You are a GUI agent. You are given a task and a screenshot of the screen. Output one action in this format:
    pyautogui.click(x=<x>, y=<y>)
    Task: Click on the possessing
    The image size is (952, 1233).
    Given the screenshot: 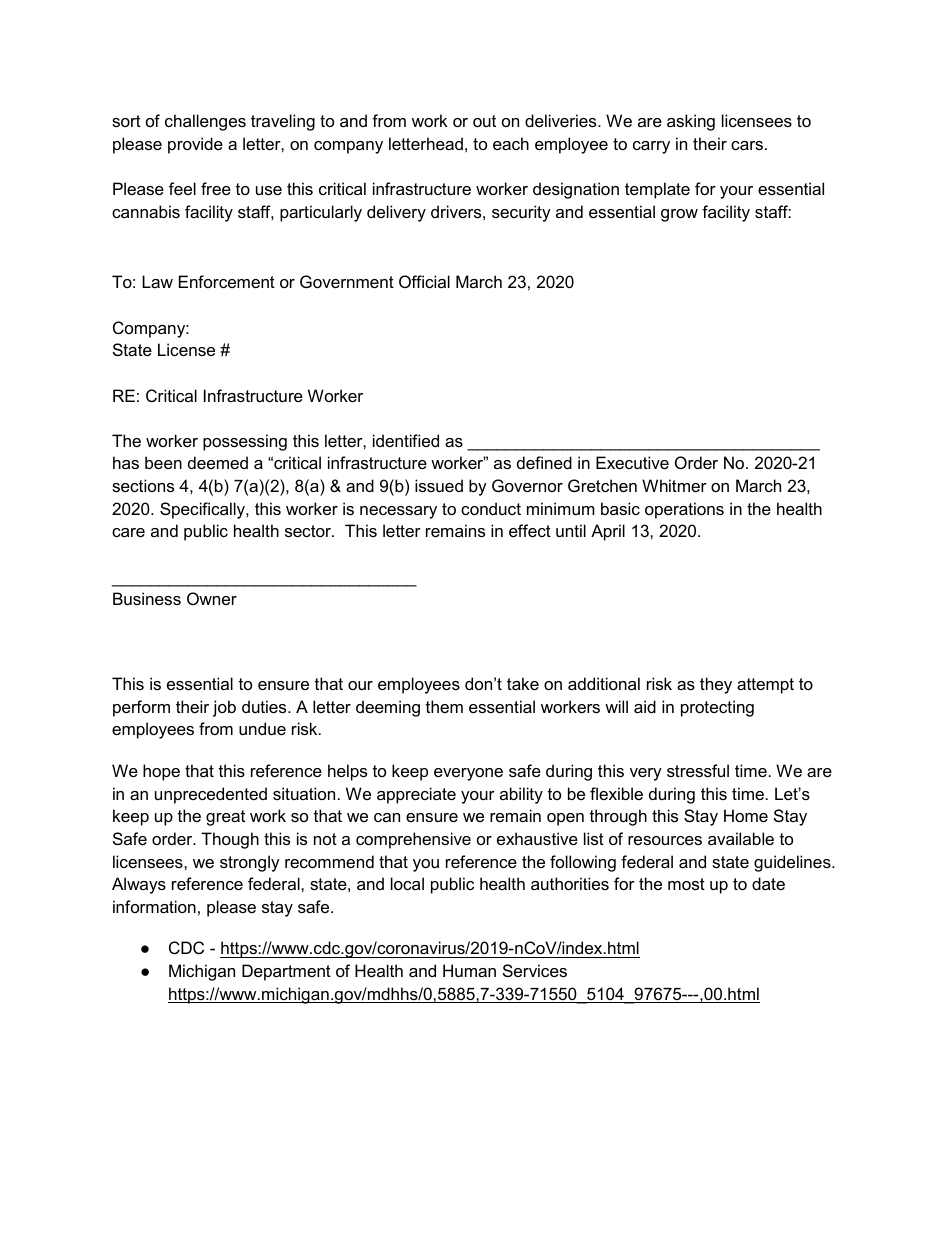 What is the action you would take?
    pyautogui.click(x=245, y=442)
